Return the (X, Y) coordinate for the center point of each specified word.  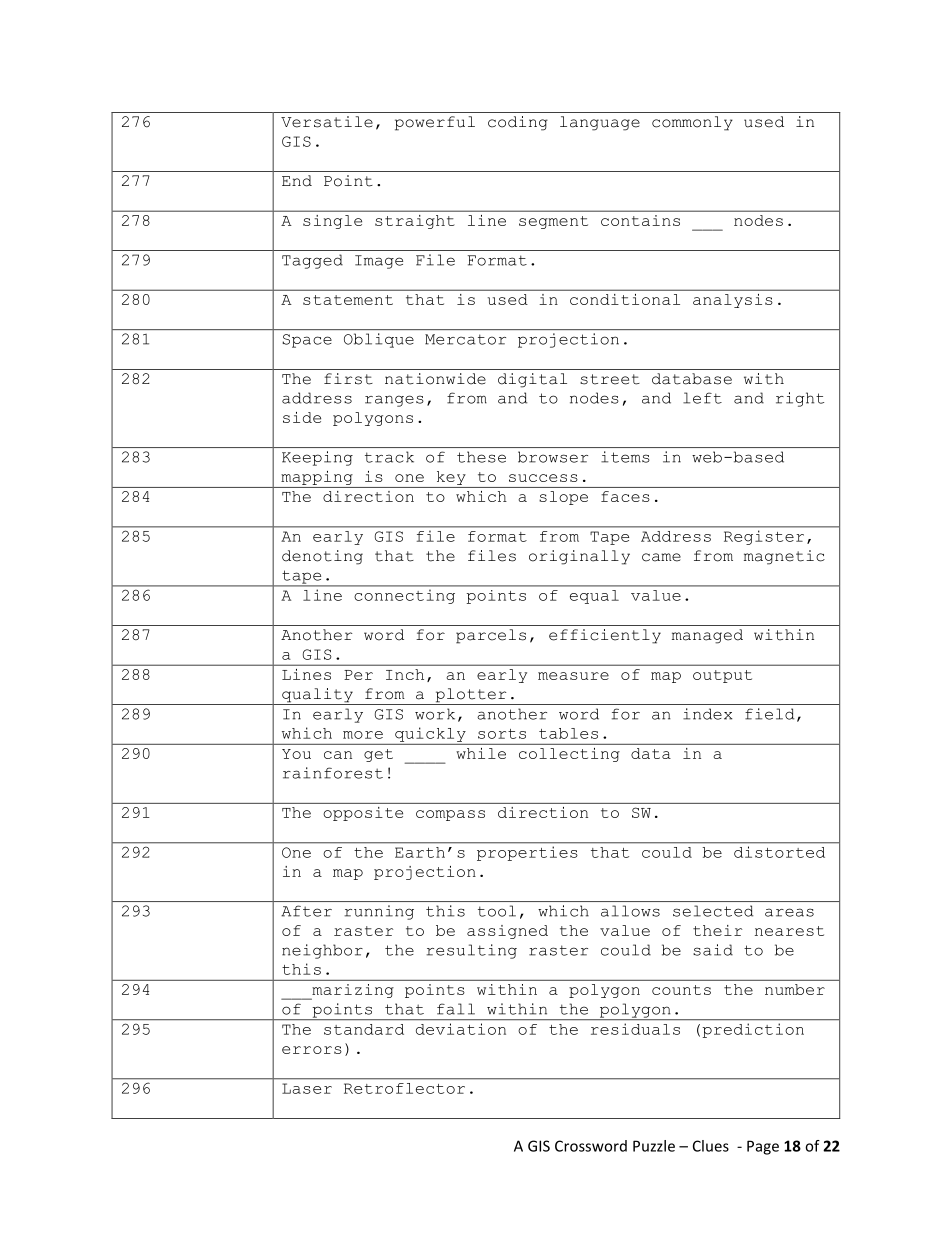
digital (532, 380)
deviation (461, 1029)
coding (518, 123)
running (379, 912)
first (348, 379)
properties (527, 854)
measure (573, 676)
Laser (307, 1088)
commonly (692, 123)
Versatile (327, 122)
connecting (405, 597)
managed (707, 636)
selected (713, 911)
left (702, 398)
